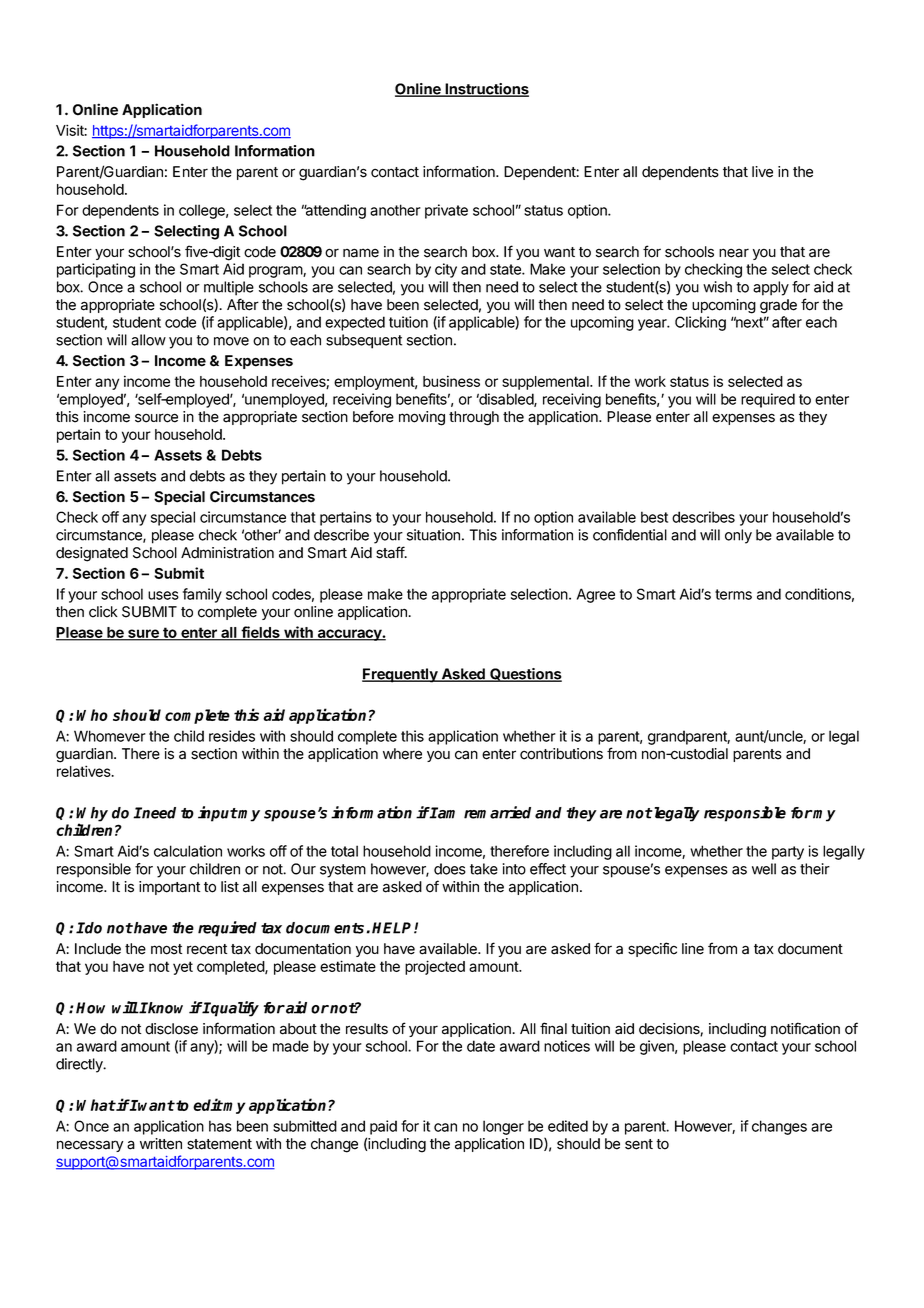 The height and width of the screenshot is (1308, 924). Describe the element at coordinates (788, 853) in the screenshot. I see `party` at that location.
